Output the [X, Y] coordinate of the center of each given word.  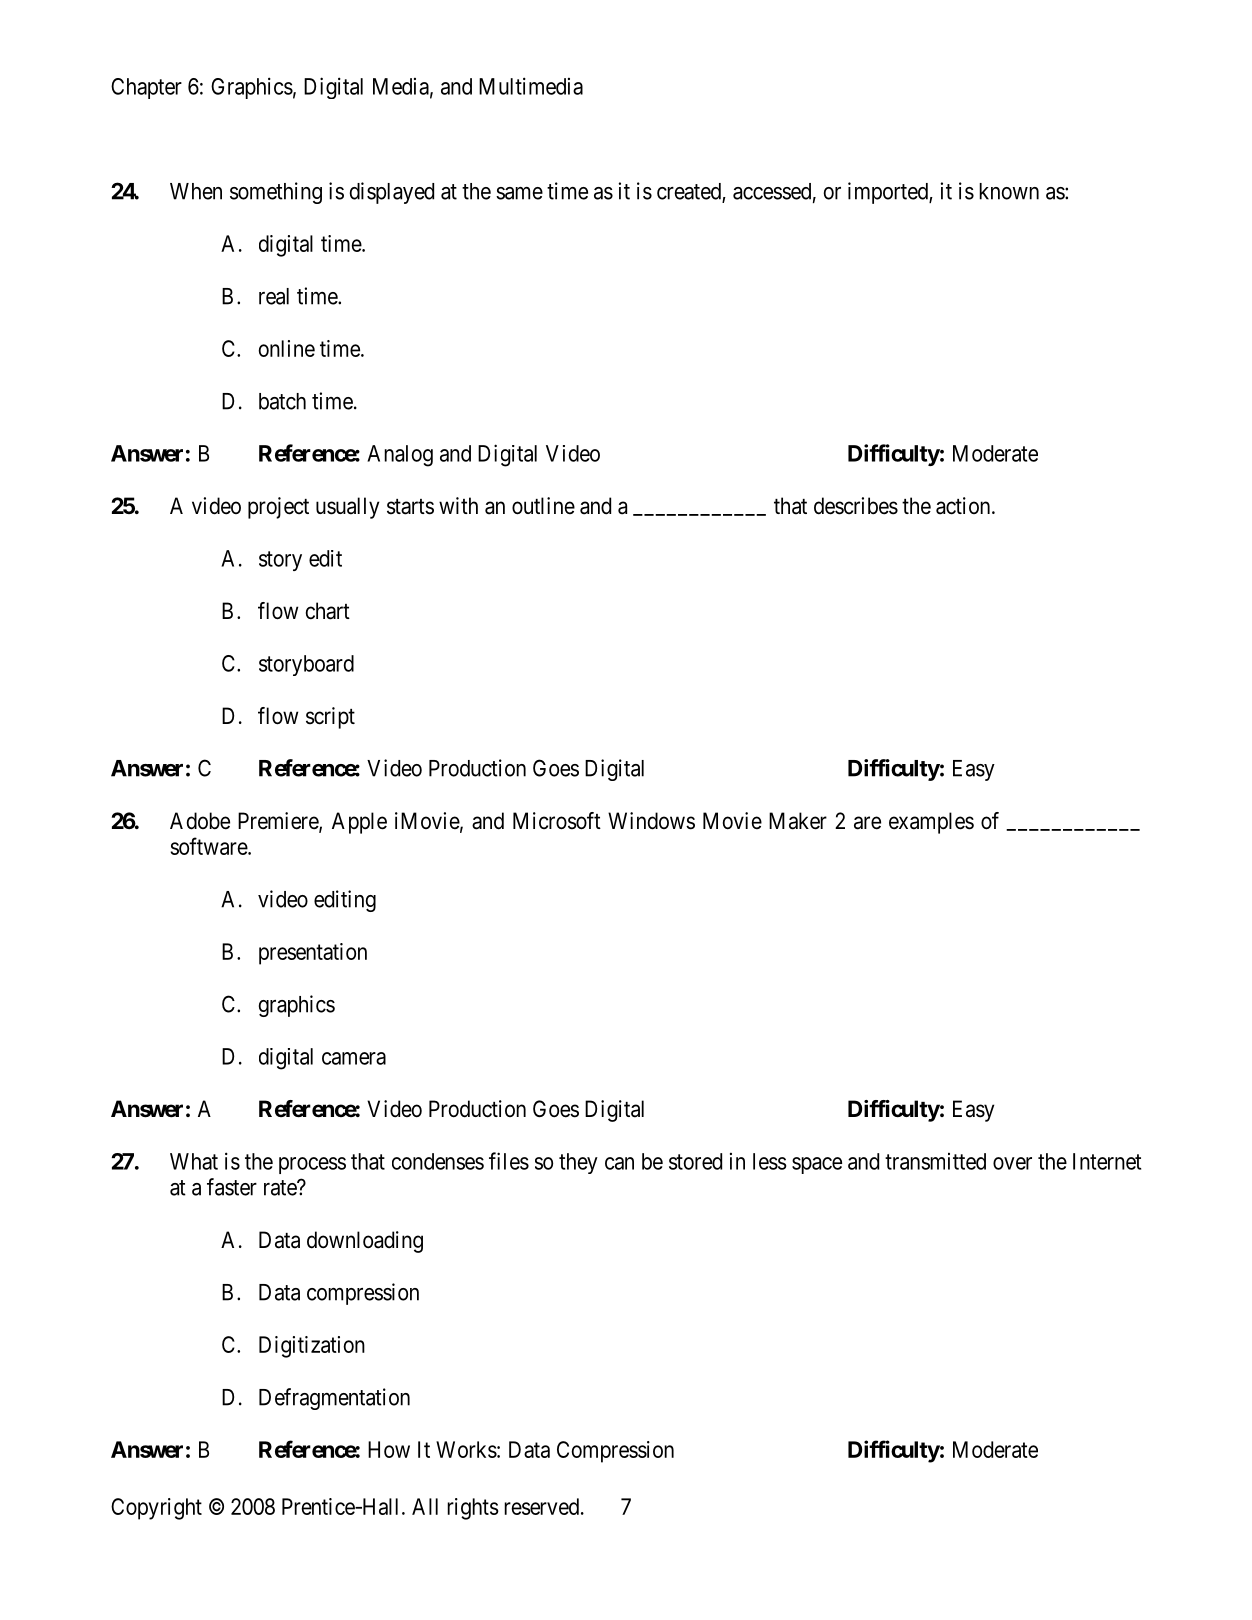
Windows [651, 821]
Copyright [156, 1509]
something [276, 193]
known [1009, 191]
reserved [543, 1506]
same [519, 193]
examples [931, 823]
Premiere [279, 822]
